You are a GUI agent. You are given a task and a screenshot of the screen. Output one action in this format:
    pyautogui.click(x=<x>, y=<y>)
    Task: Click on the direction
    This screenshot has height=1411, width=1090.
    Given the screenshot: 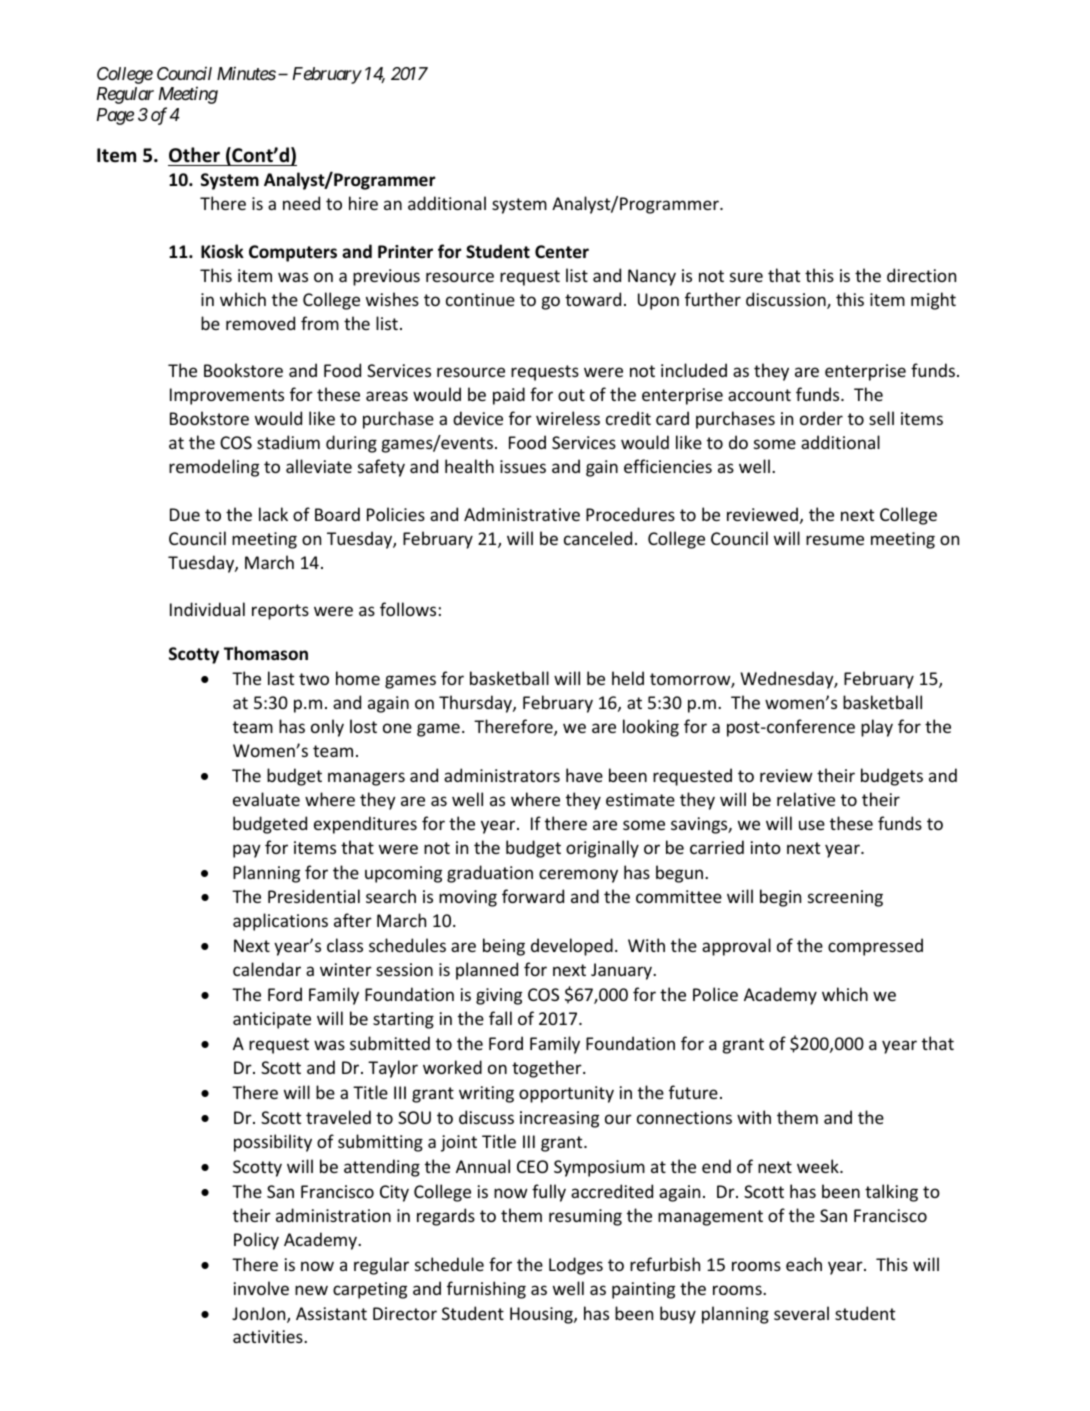 What is the action you would take?
    pyautogui.click(x=921, y=275)
